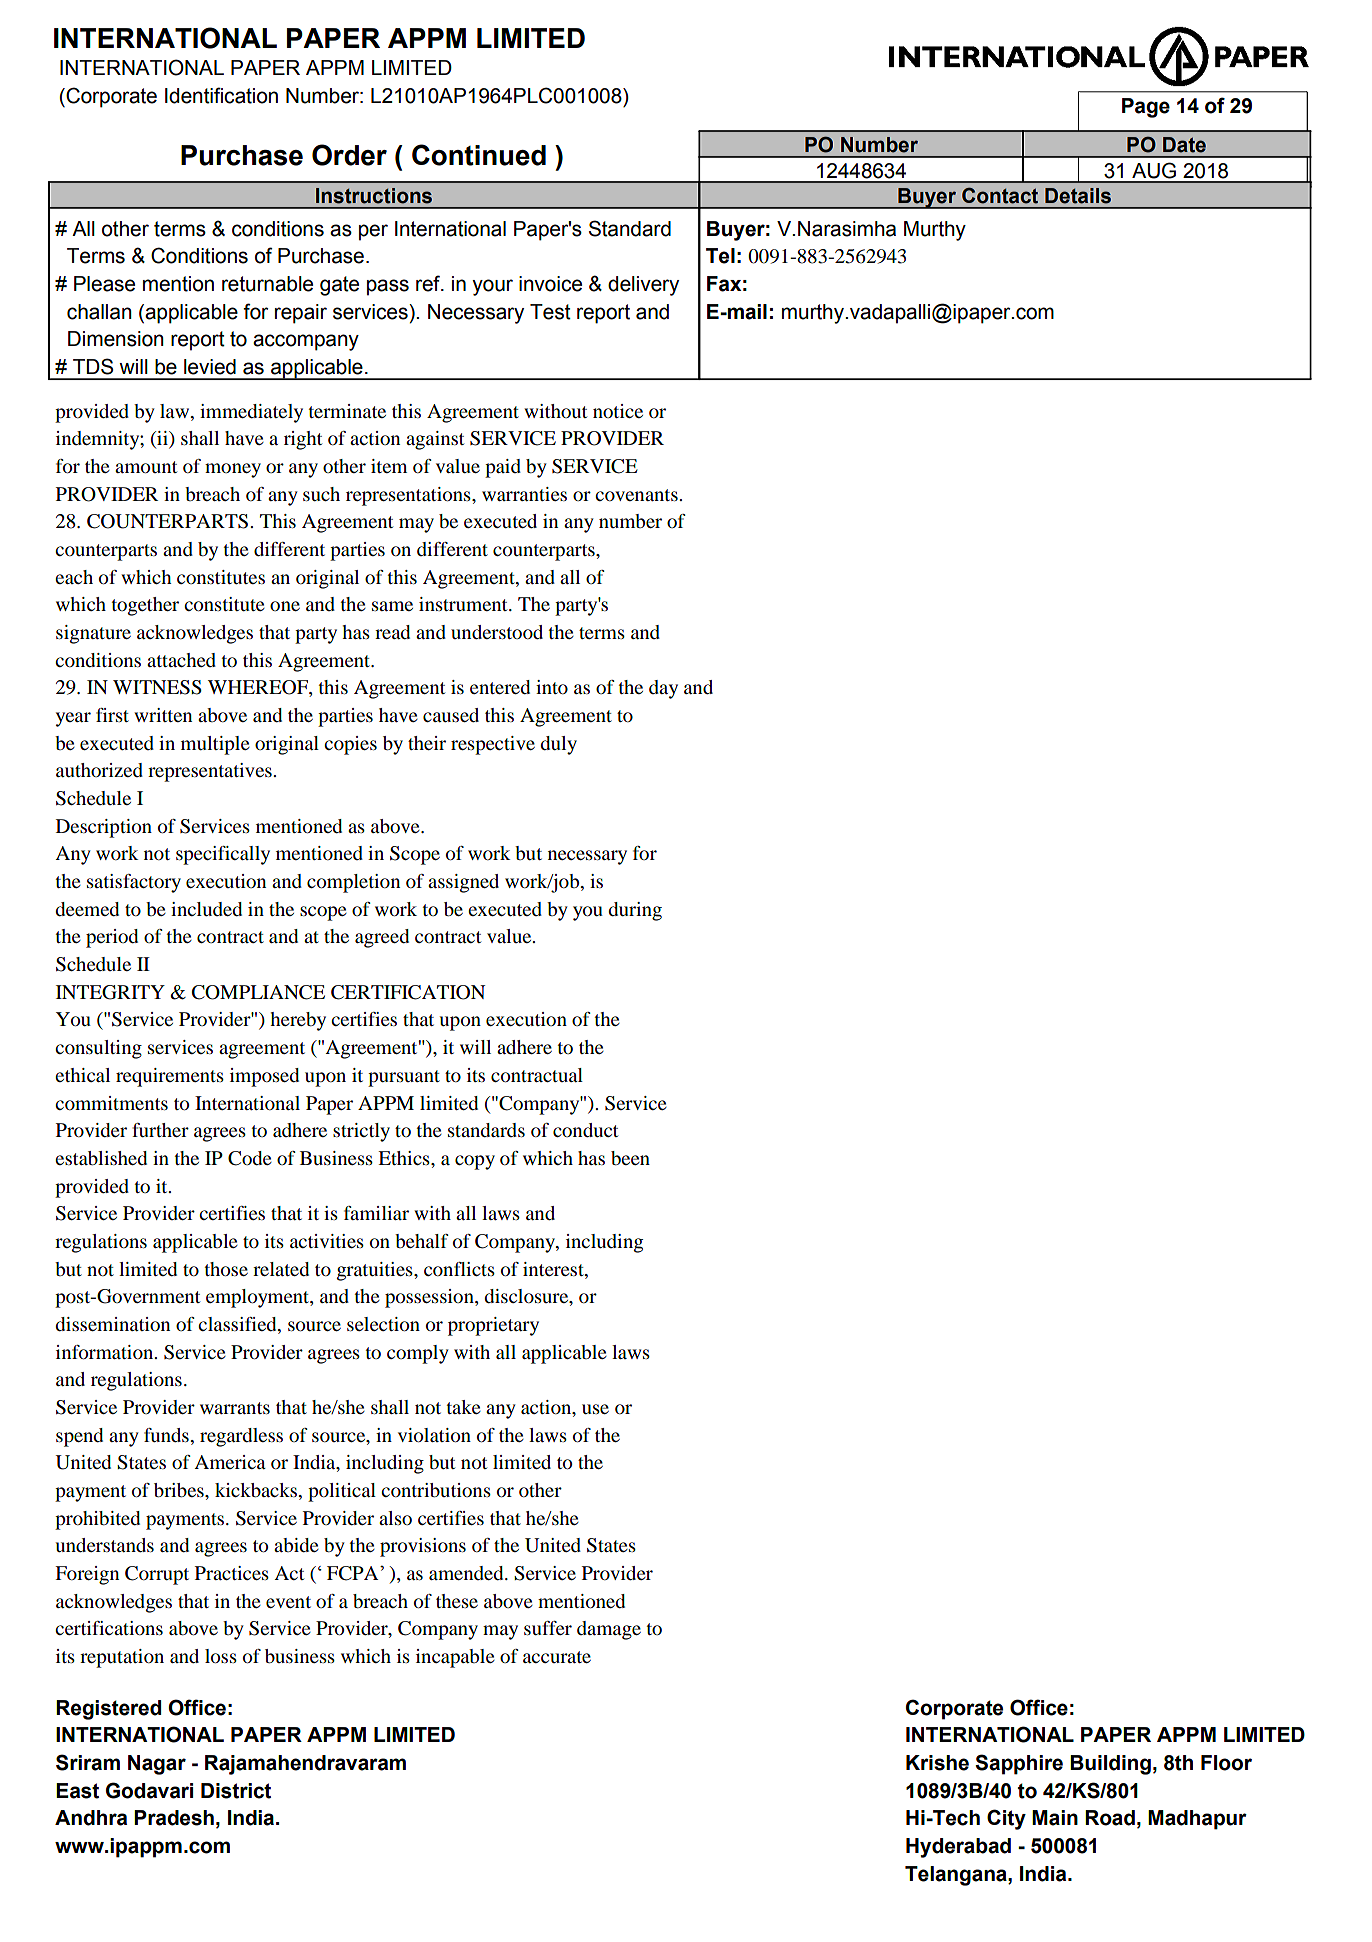 Image resolution: width=1372 pixels, height=1942 pixels. Describe the element at coordinates (557, 1657) in the image. I see `accurate` at that location.
